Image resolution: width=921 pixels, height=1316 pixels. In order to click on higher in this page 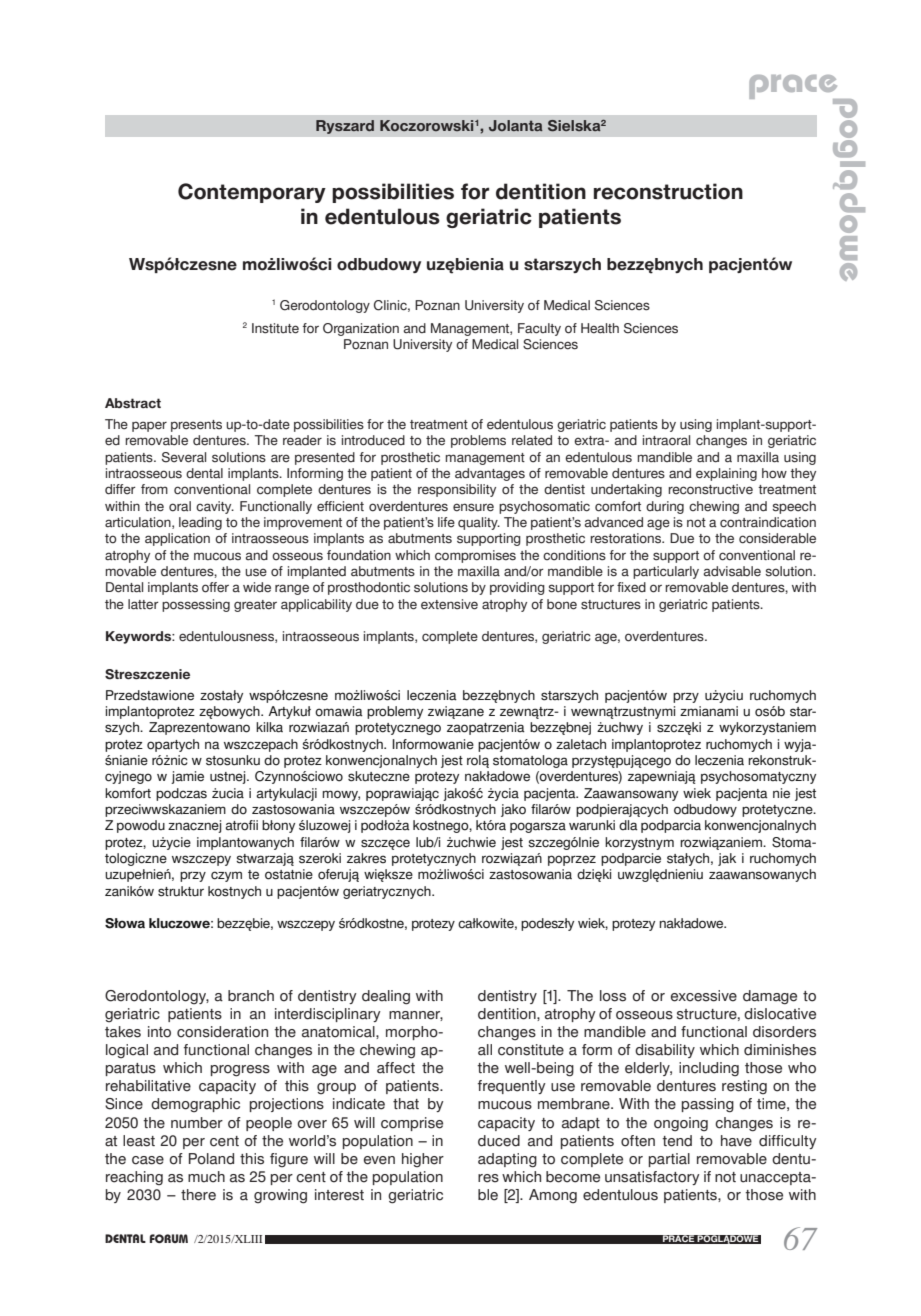, I will do `click(423, 1160)`.
